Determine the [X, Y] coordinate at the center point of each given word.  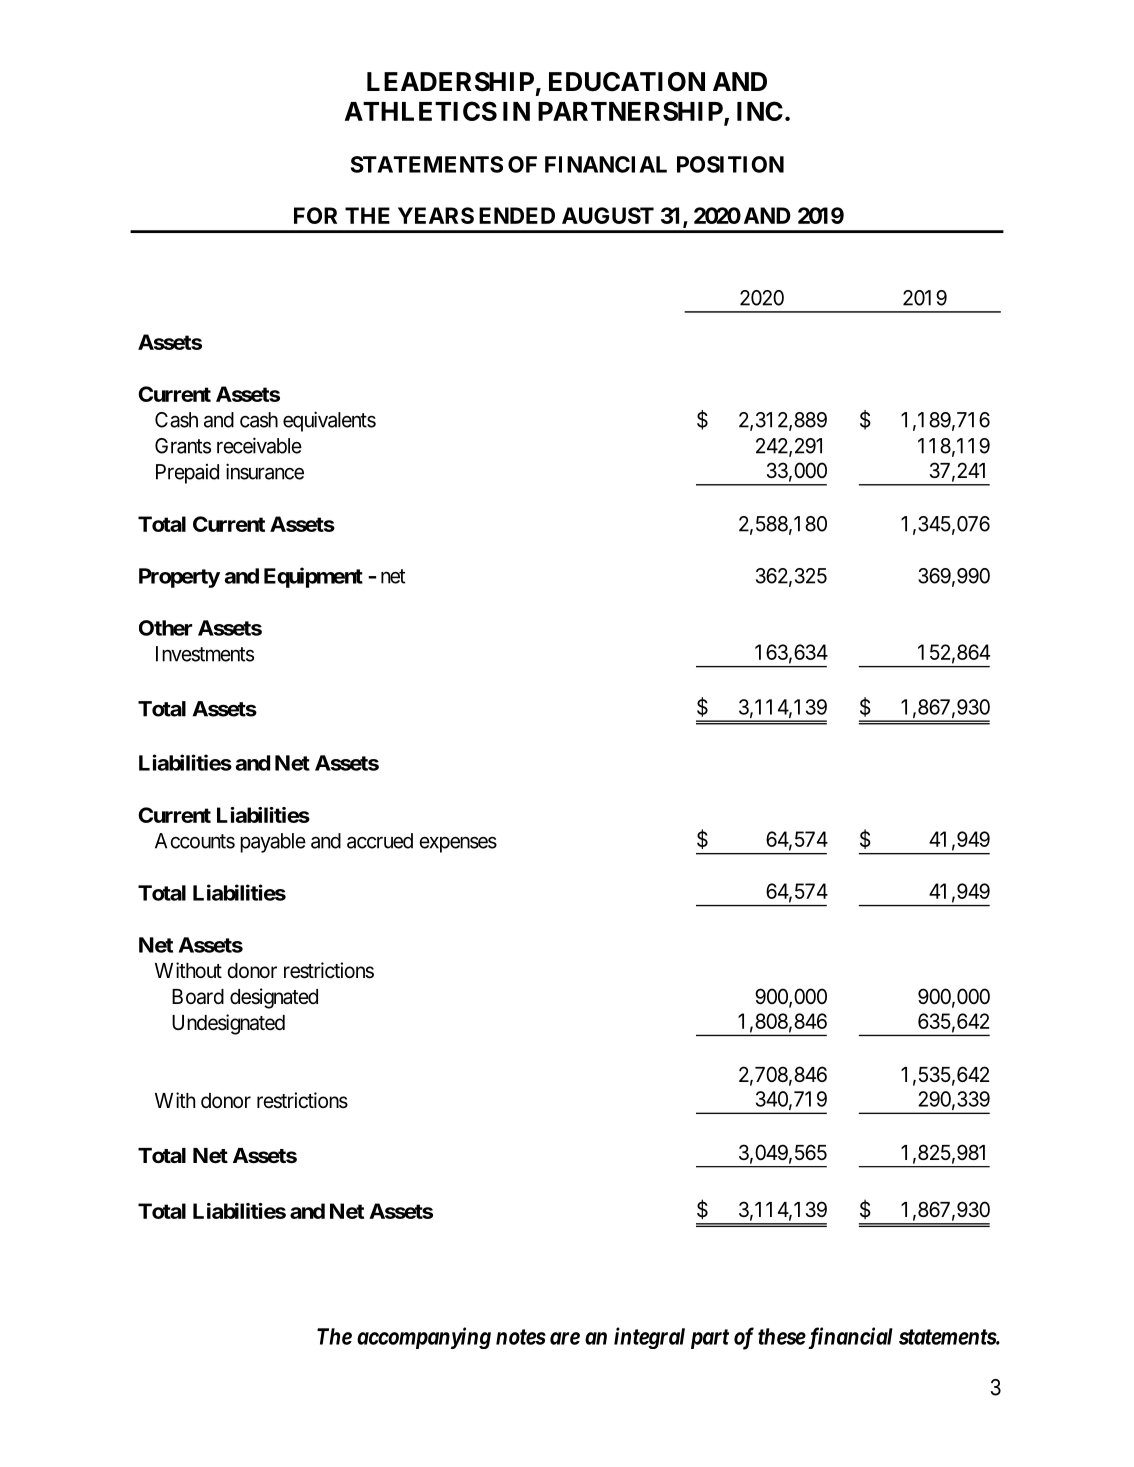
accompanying [424, 1338]
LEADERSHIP [450, 82]
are [565, 1338]
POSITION [730, 164]
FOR [315, 215]
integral [649, 1338]
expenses [458, 844]
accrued [380, 841]
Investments [205, 654]
